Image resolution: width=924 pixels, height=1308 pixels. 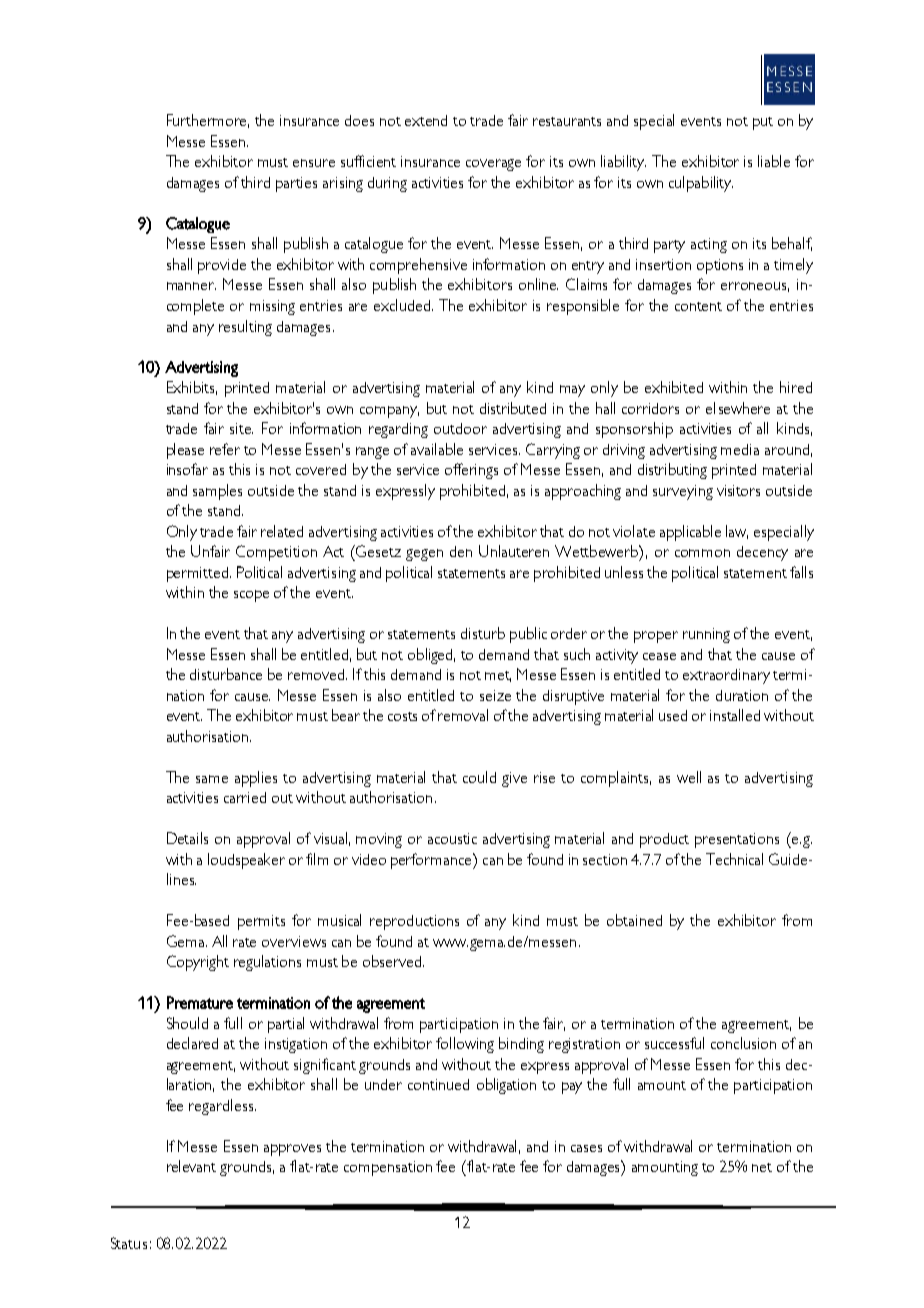 What do you see at coordinates (498, 676) in the image?
I see `met` at bounding box center [498, 676].
